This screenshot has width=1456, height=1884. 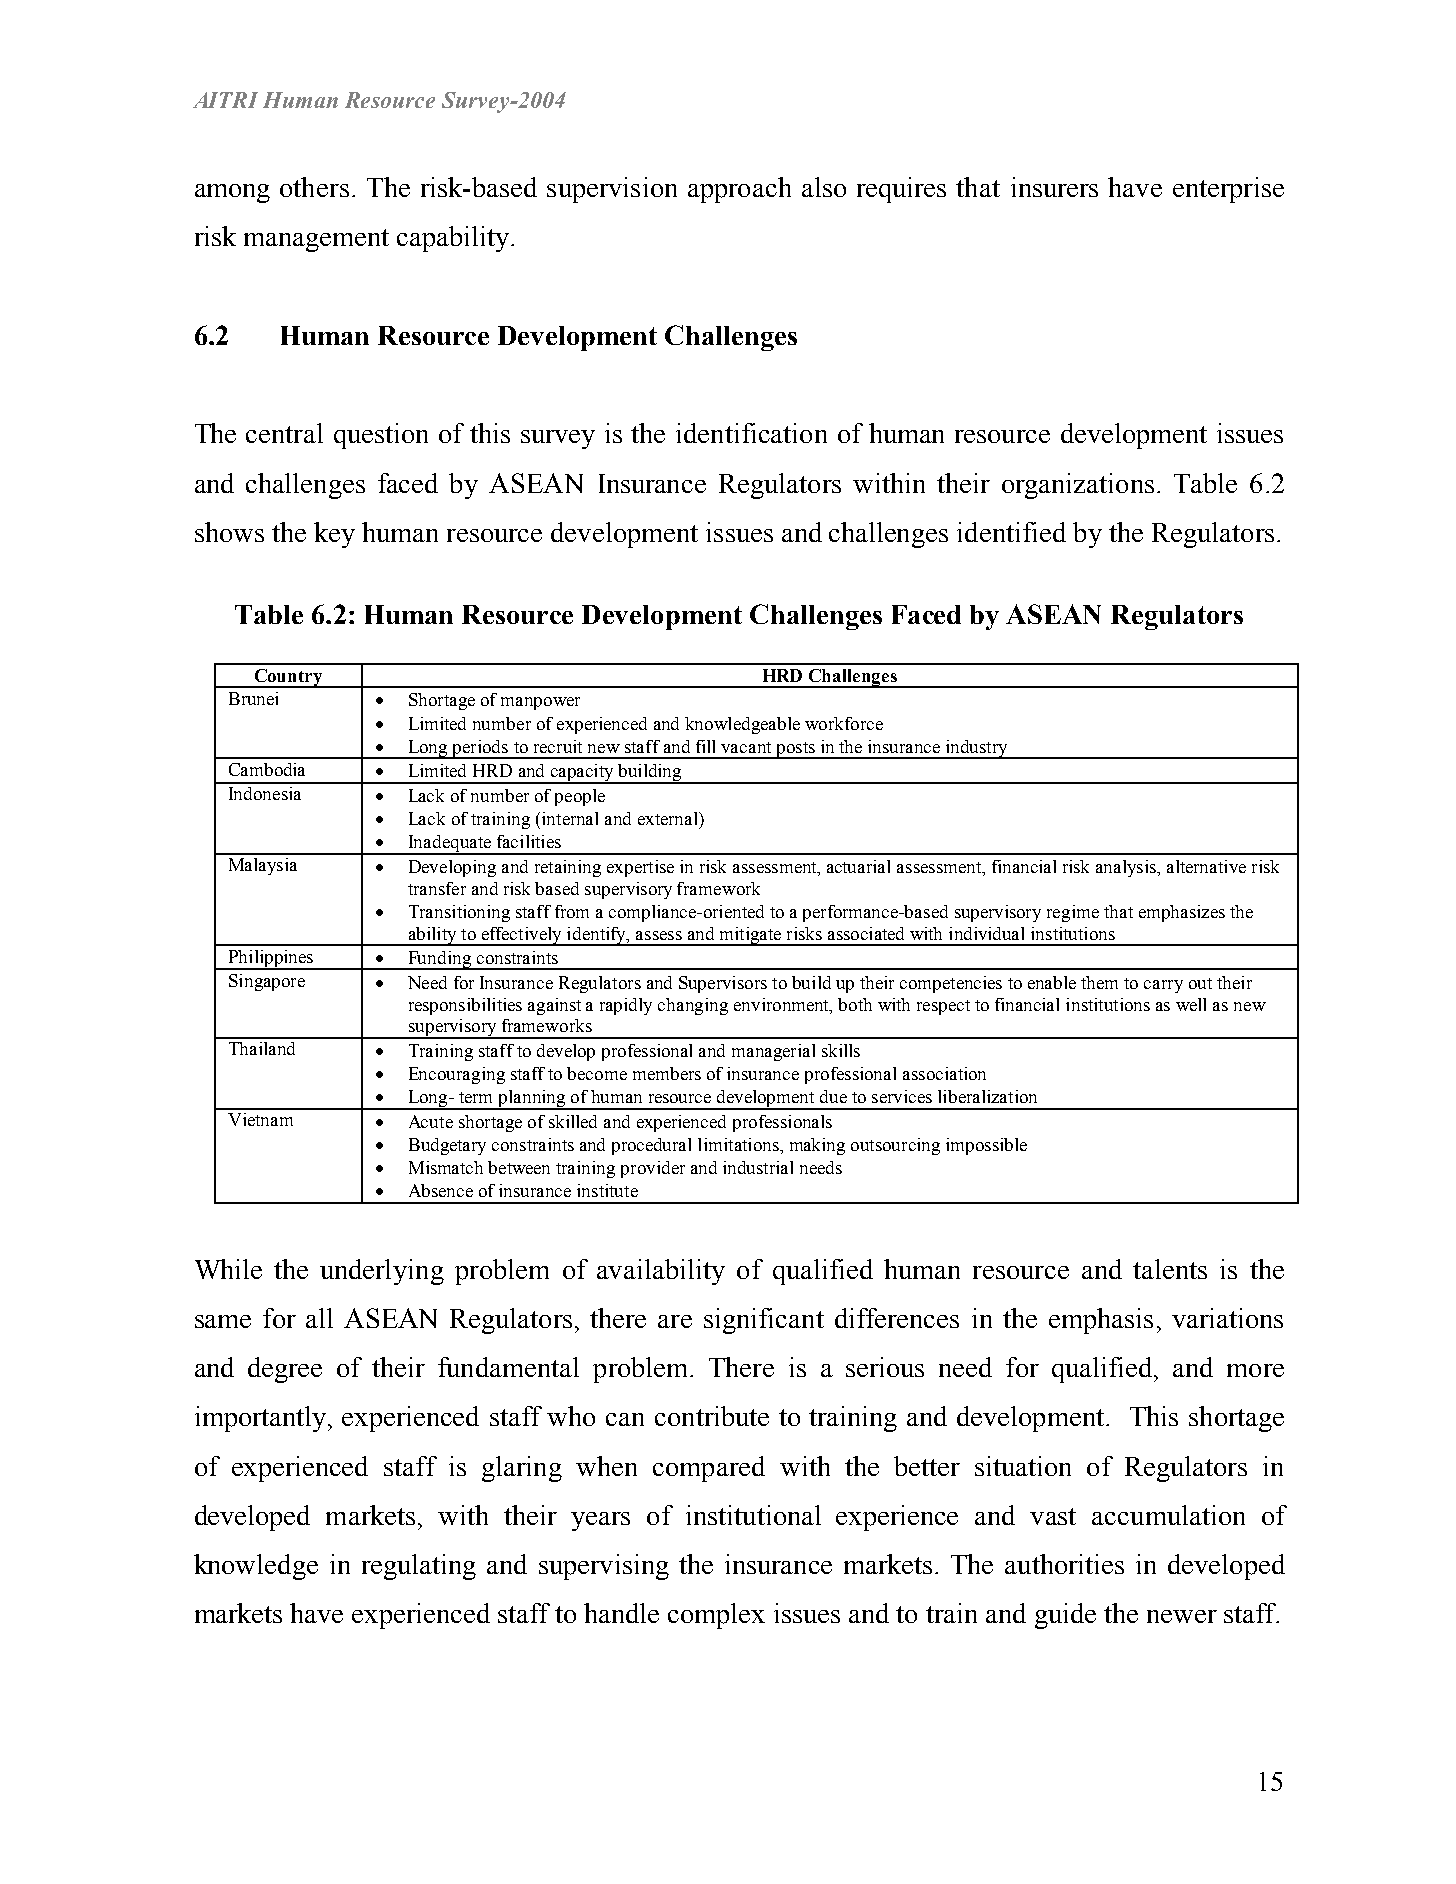 What do you see at coordinates (419, 1567) in the screenshot?
I see `regulating` at bounding box center [419, 1567].
